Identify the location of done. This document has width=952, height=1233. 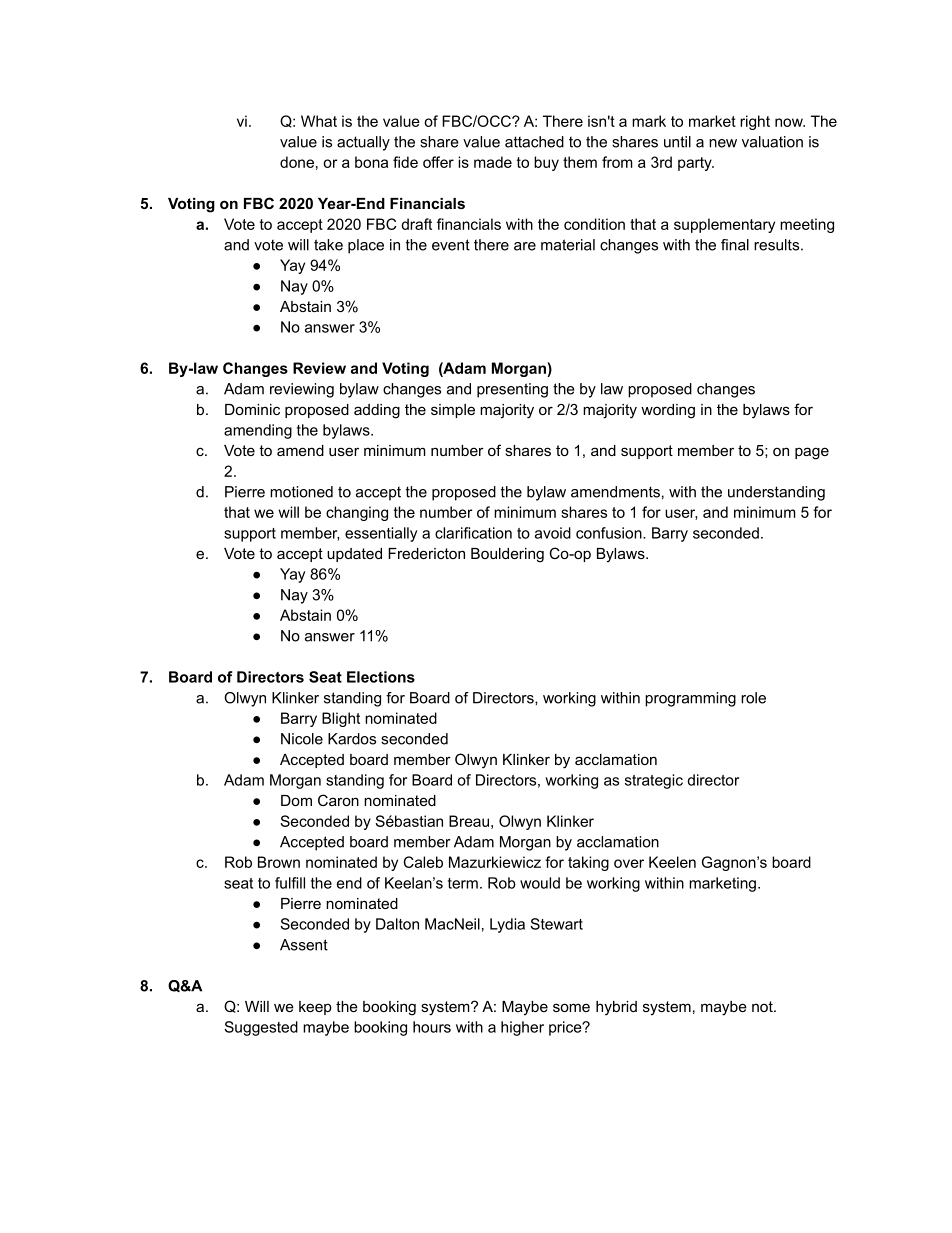
(297, 162).
